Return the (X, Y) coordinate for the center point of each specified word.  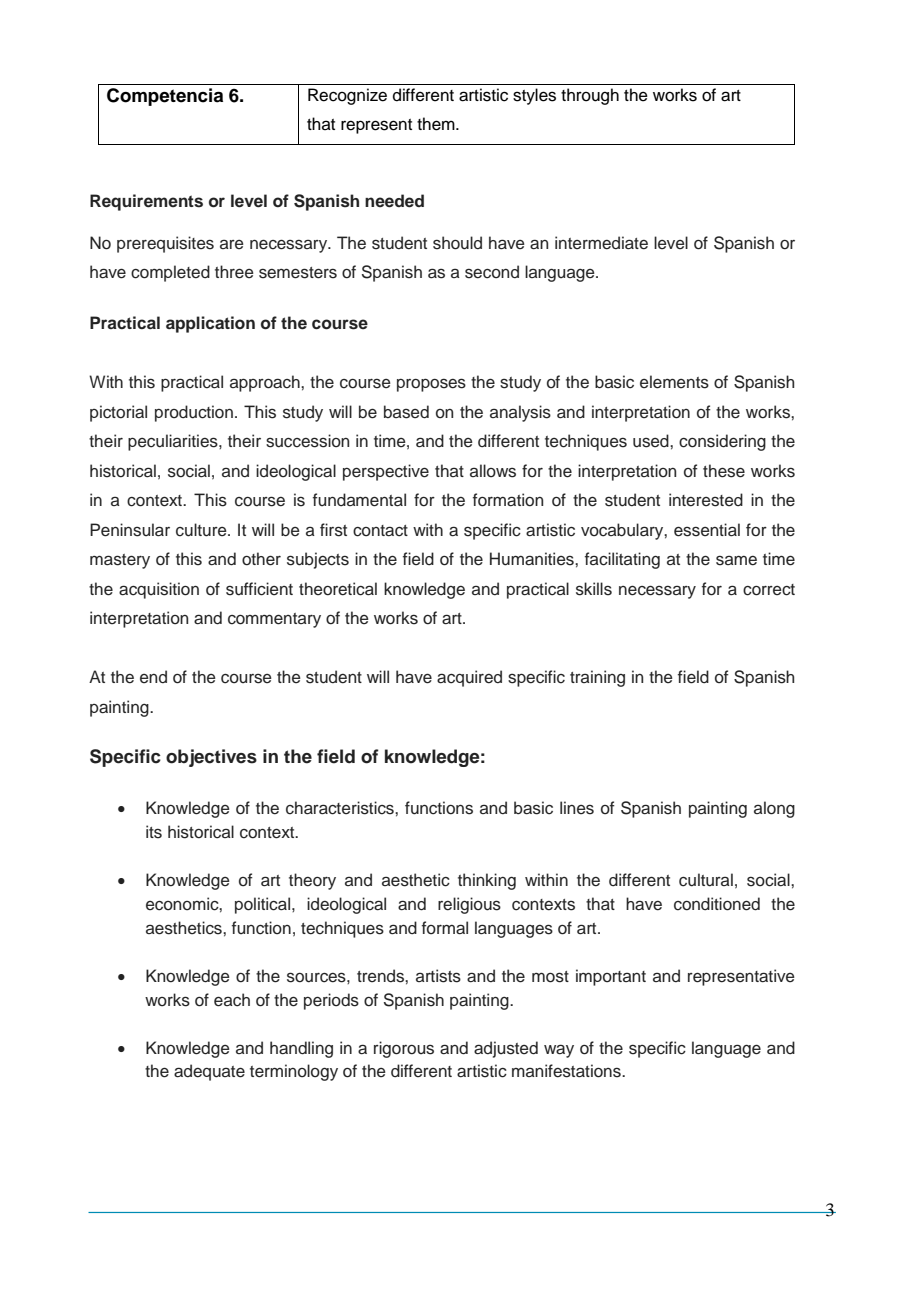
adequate (209, 1072)
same (736, 560)
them (437, 124)
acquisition (159, 590)
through (590, 96)
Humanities (533, 559)
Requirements (146, 202)
